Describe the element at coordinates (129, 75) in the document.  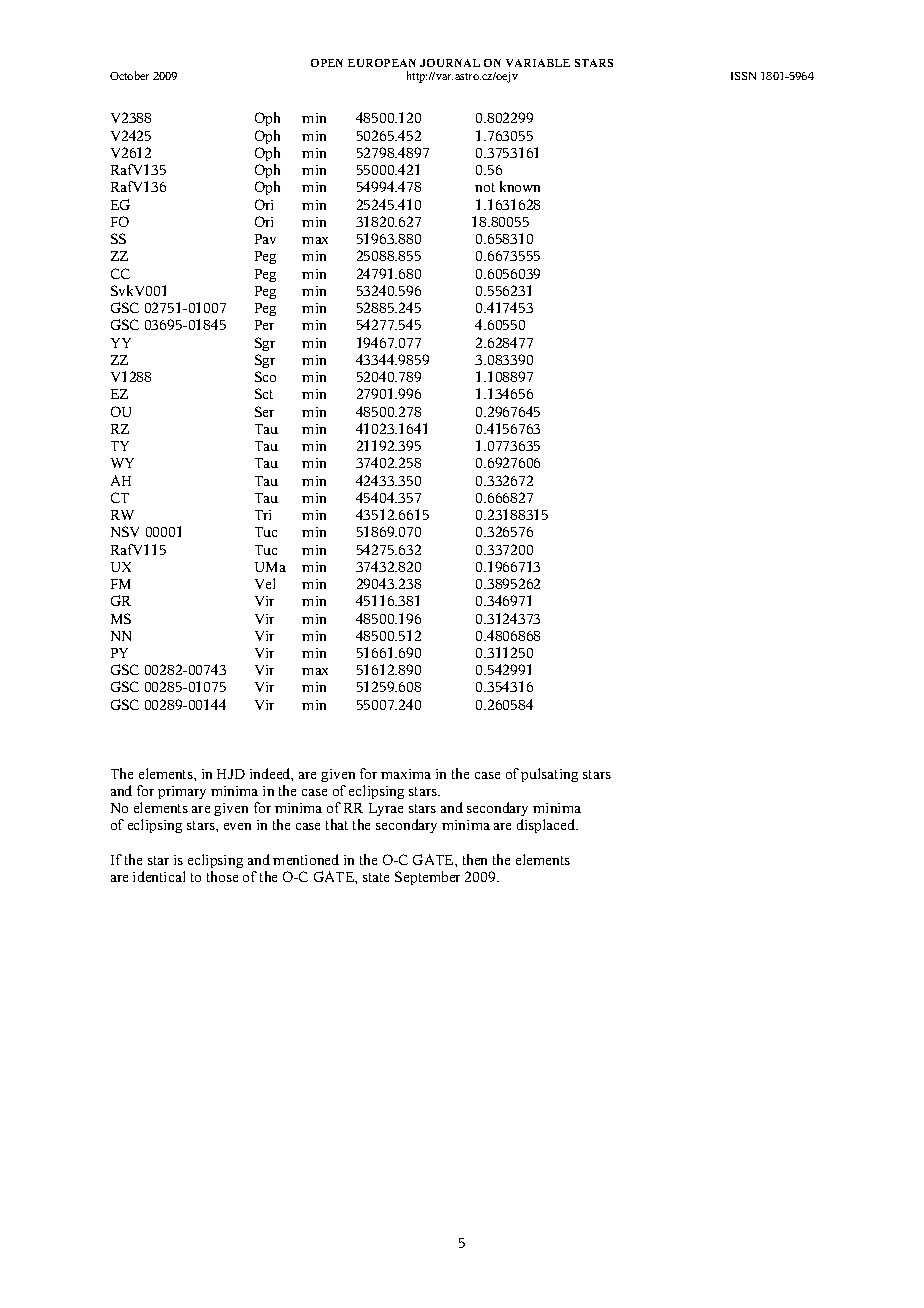
I see `October` at that location.
